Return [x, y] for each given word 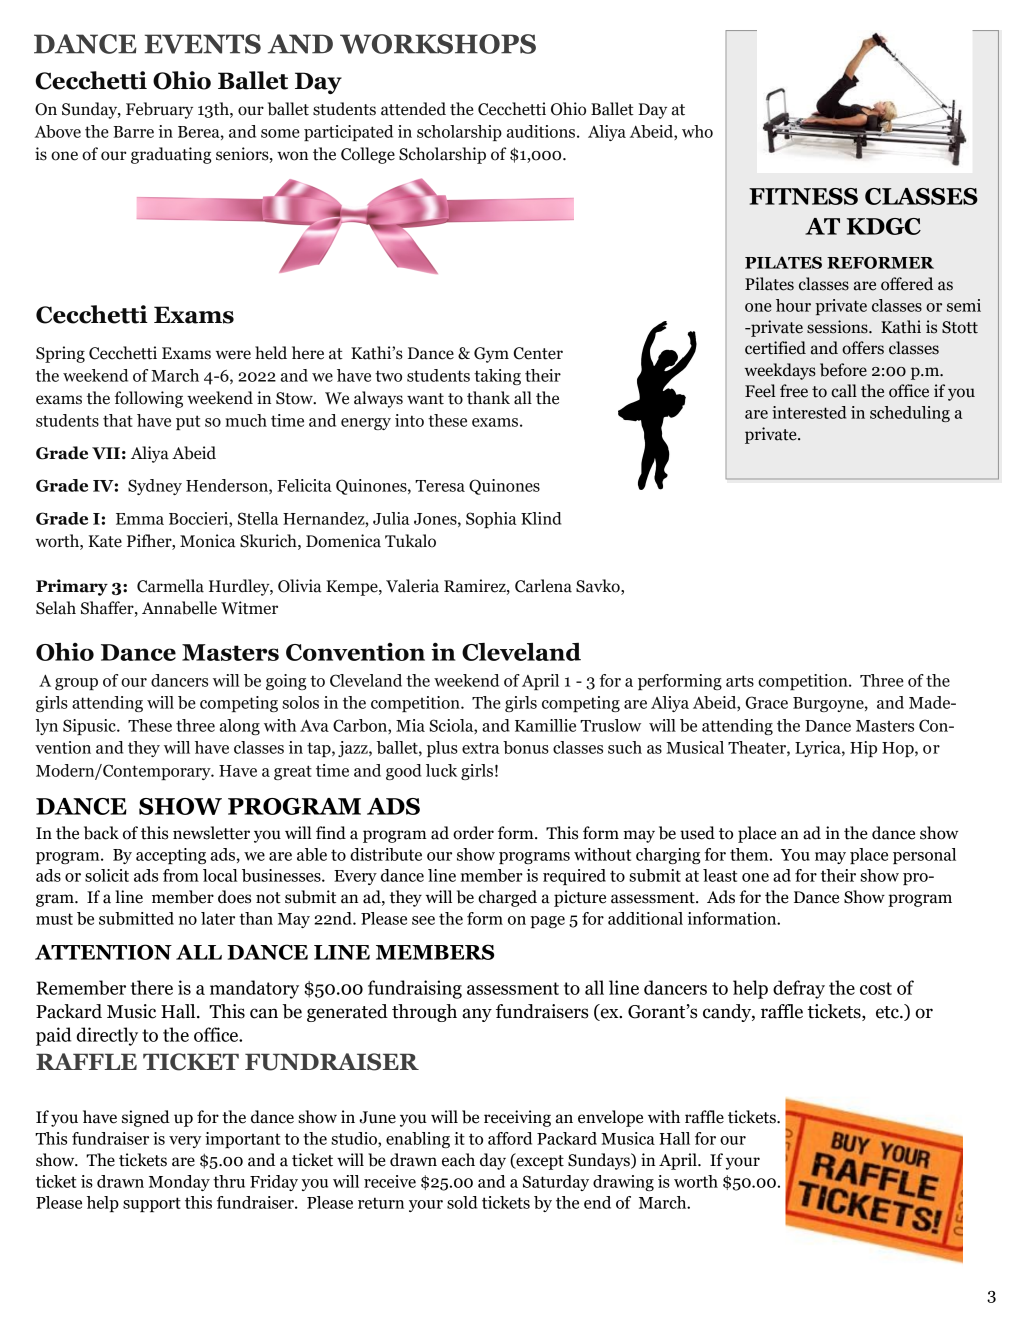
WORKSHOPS [438, 44]
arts [740, 681]
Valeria [412, 586]
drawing [623, 1183]
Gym [491, 355]
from [181, 875]
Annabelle [179, 608]
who [697, 131]
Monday [179, 1183]
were [233, 355]
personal [924, 856]
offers [863, 348]
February [159, 110]
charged [507, 898]
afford [510, 1138]
